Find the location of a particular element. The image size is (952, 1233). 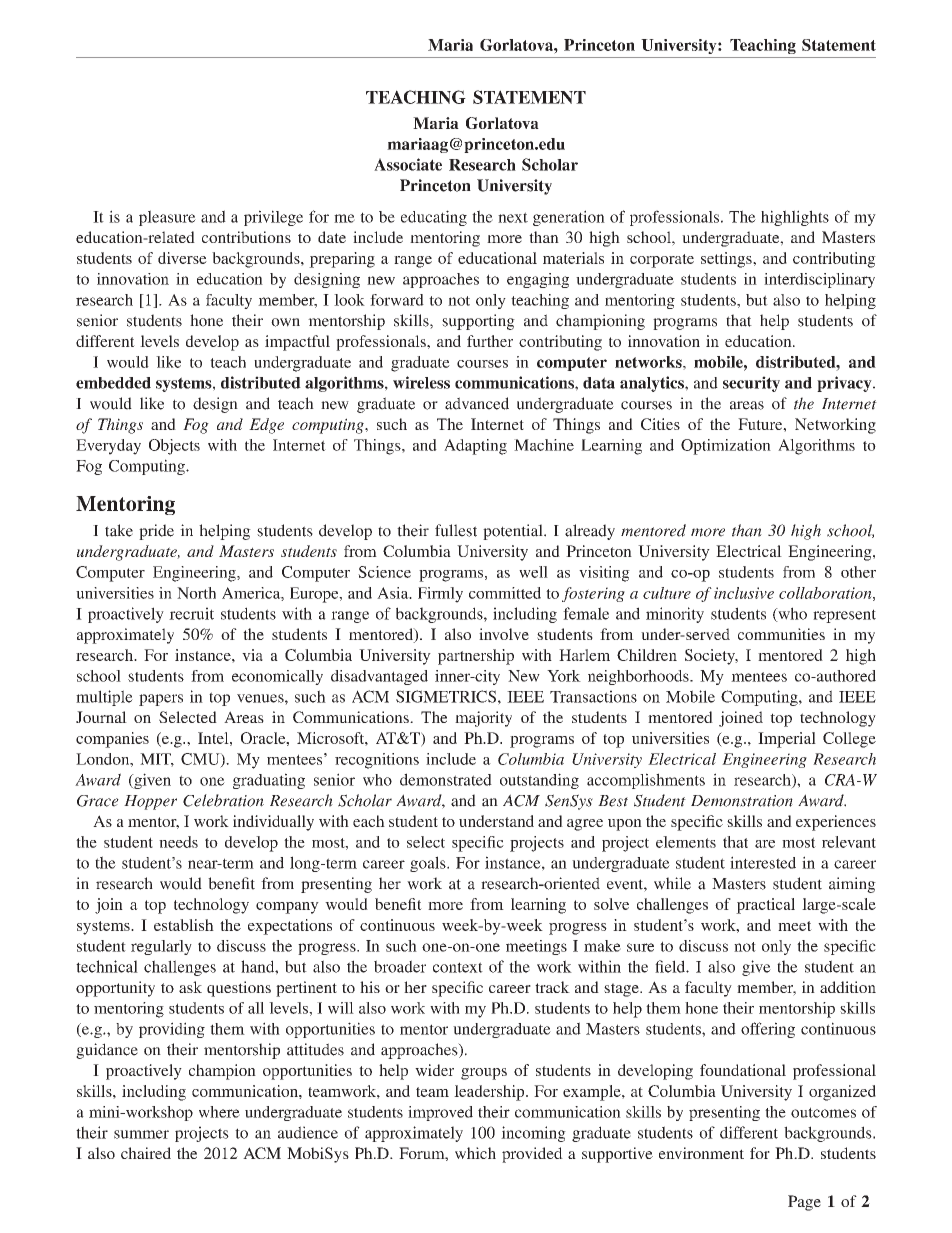

inclusive is located at coordinates (744, 593).
